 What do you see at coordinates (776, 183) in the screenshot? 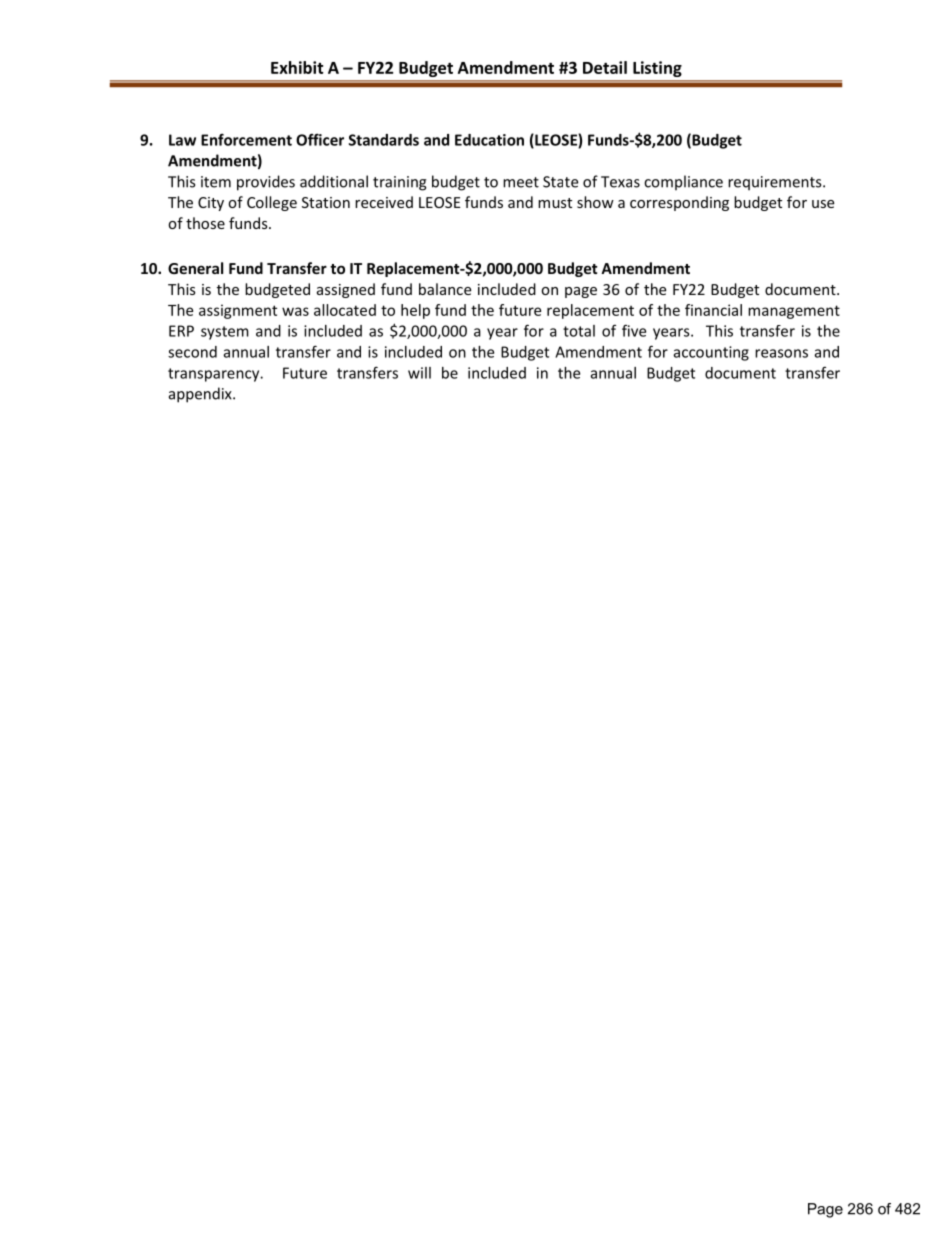
I see `requirements` at bounding box center [776, 183].
